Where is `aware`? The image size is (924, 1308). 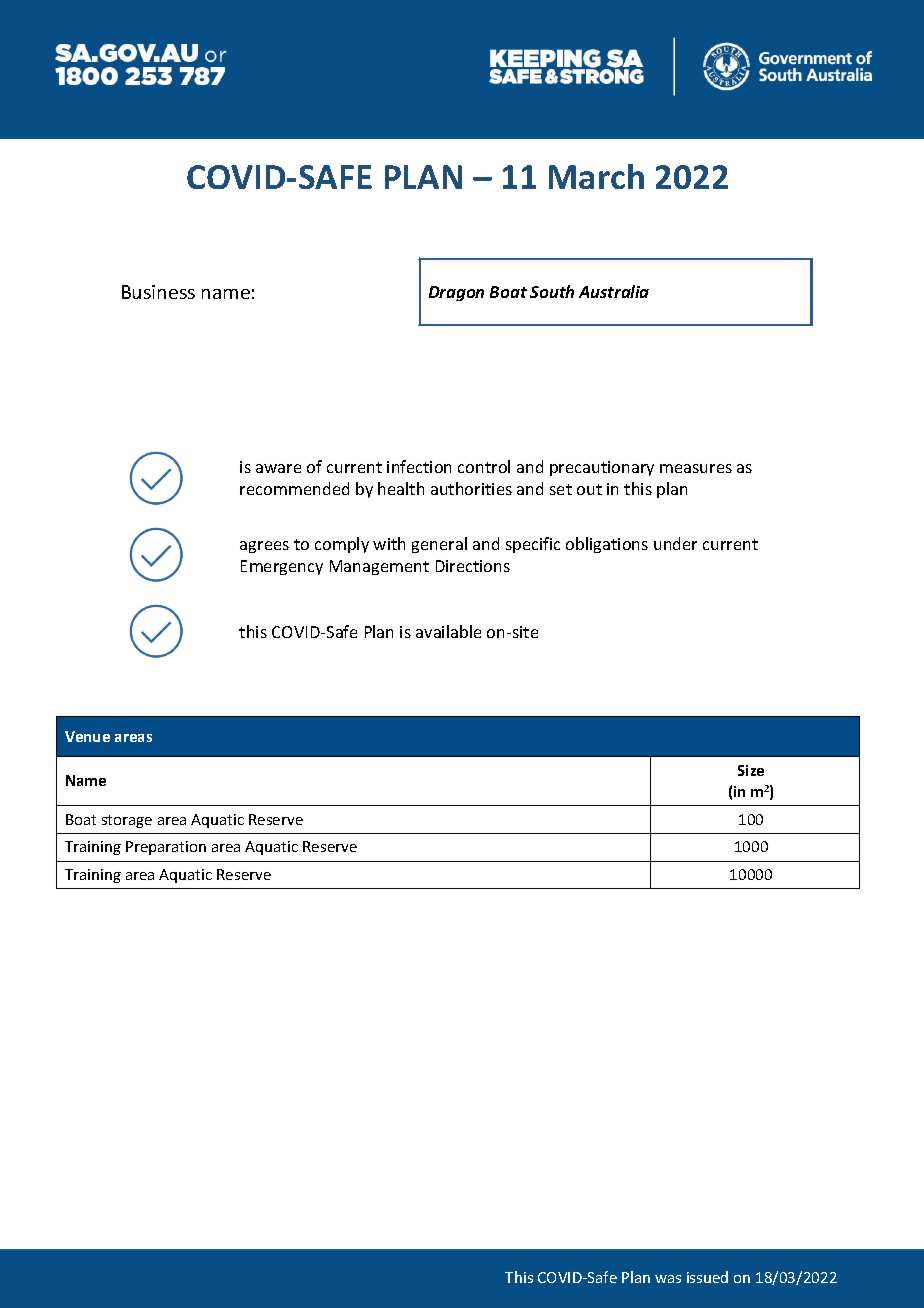 aware is located at coordinates (278, 468).
